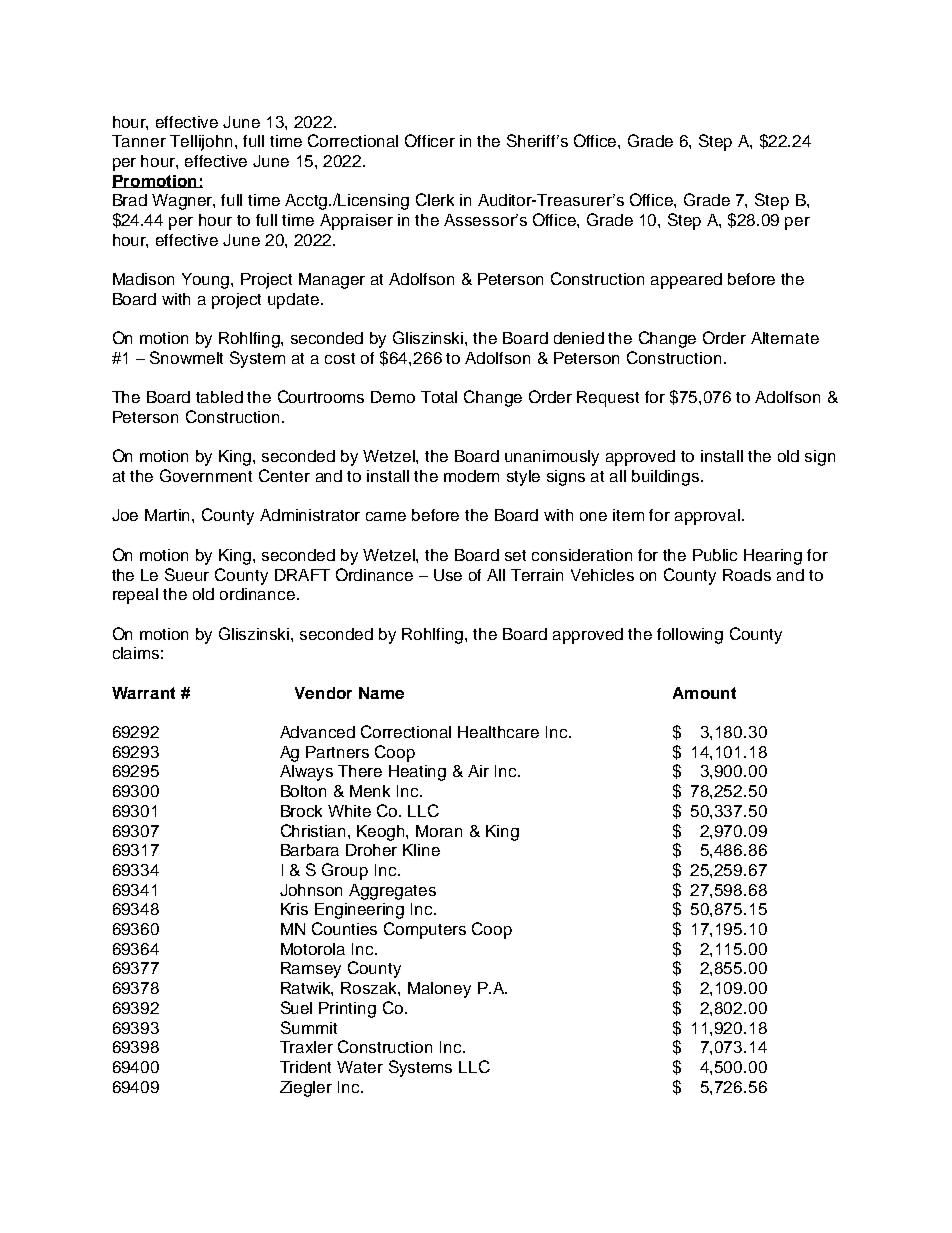 This screenshot has width=952, height=1233. What do you see at coordinates (704, 693) in the screenshot?
I see `Amount` at bounding box center [704, 693].
